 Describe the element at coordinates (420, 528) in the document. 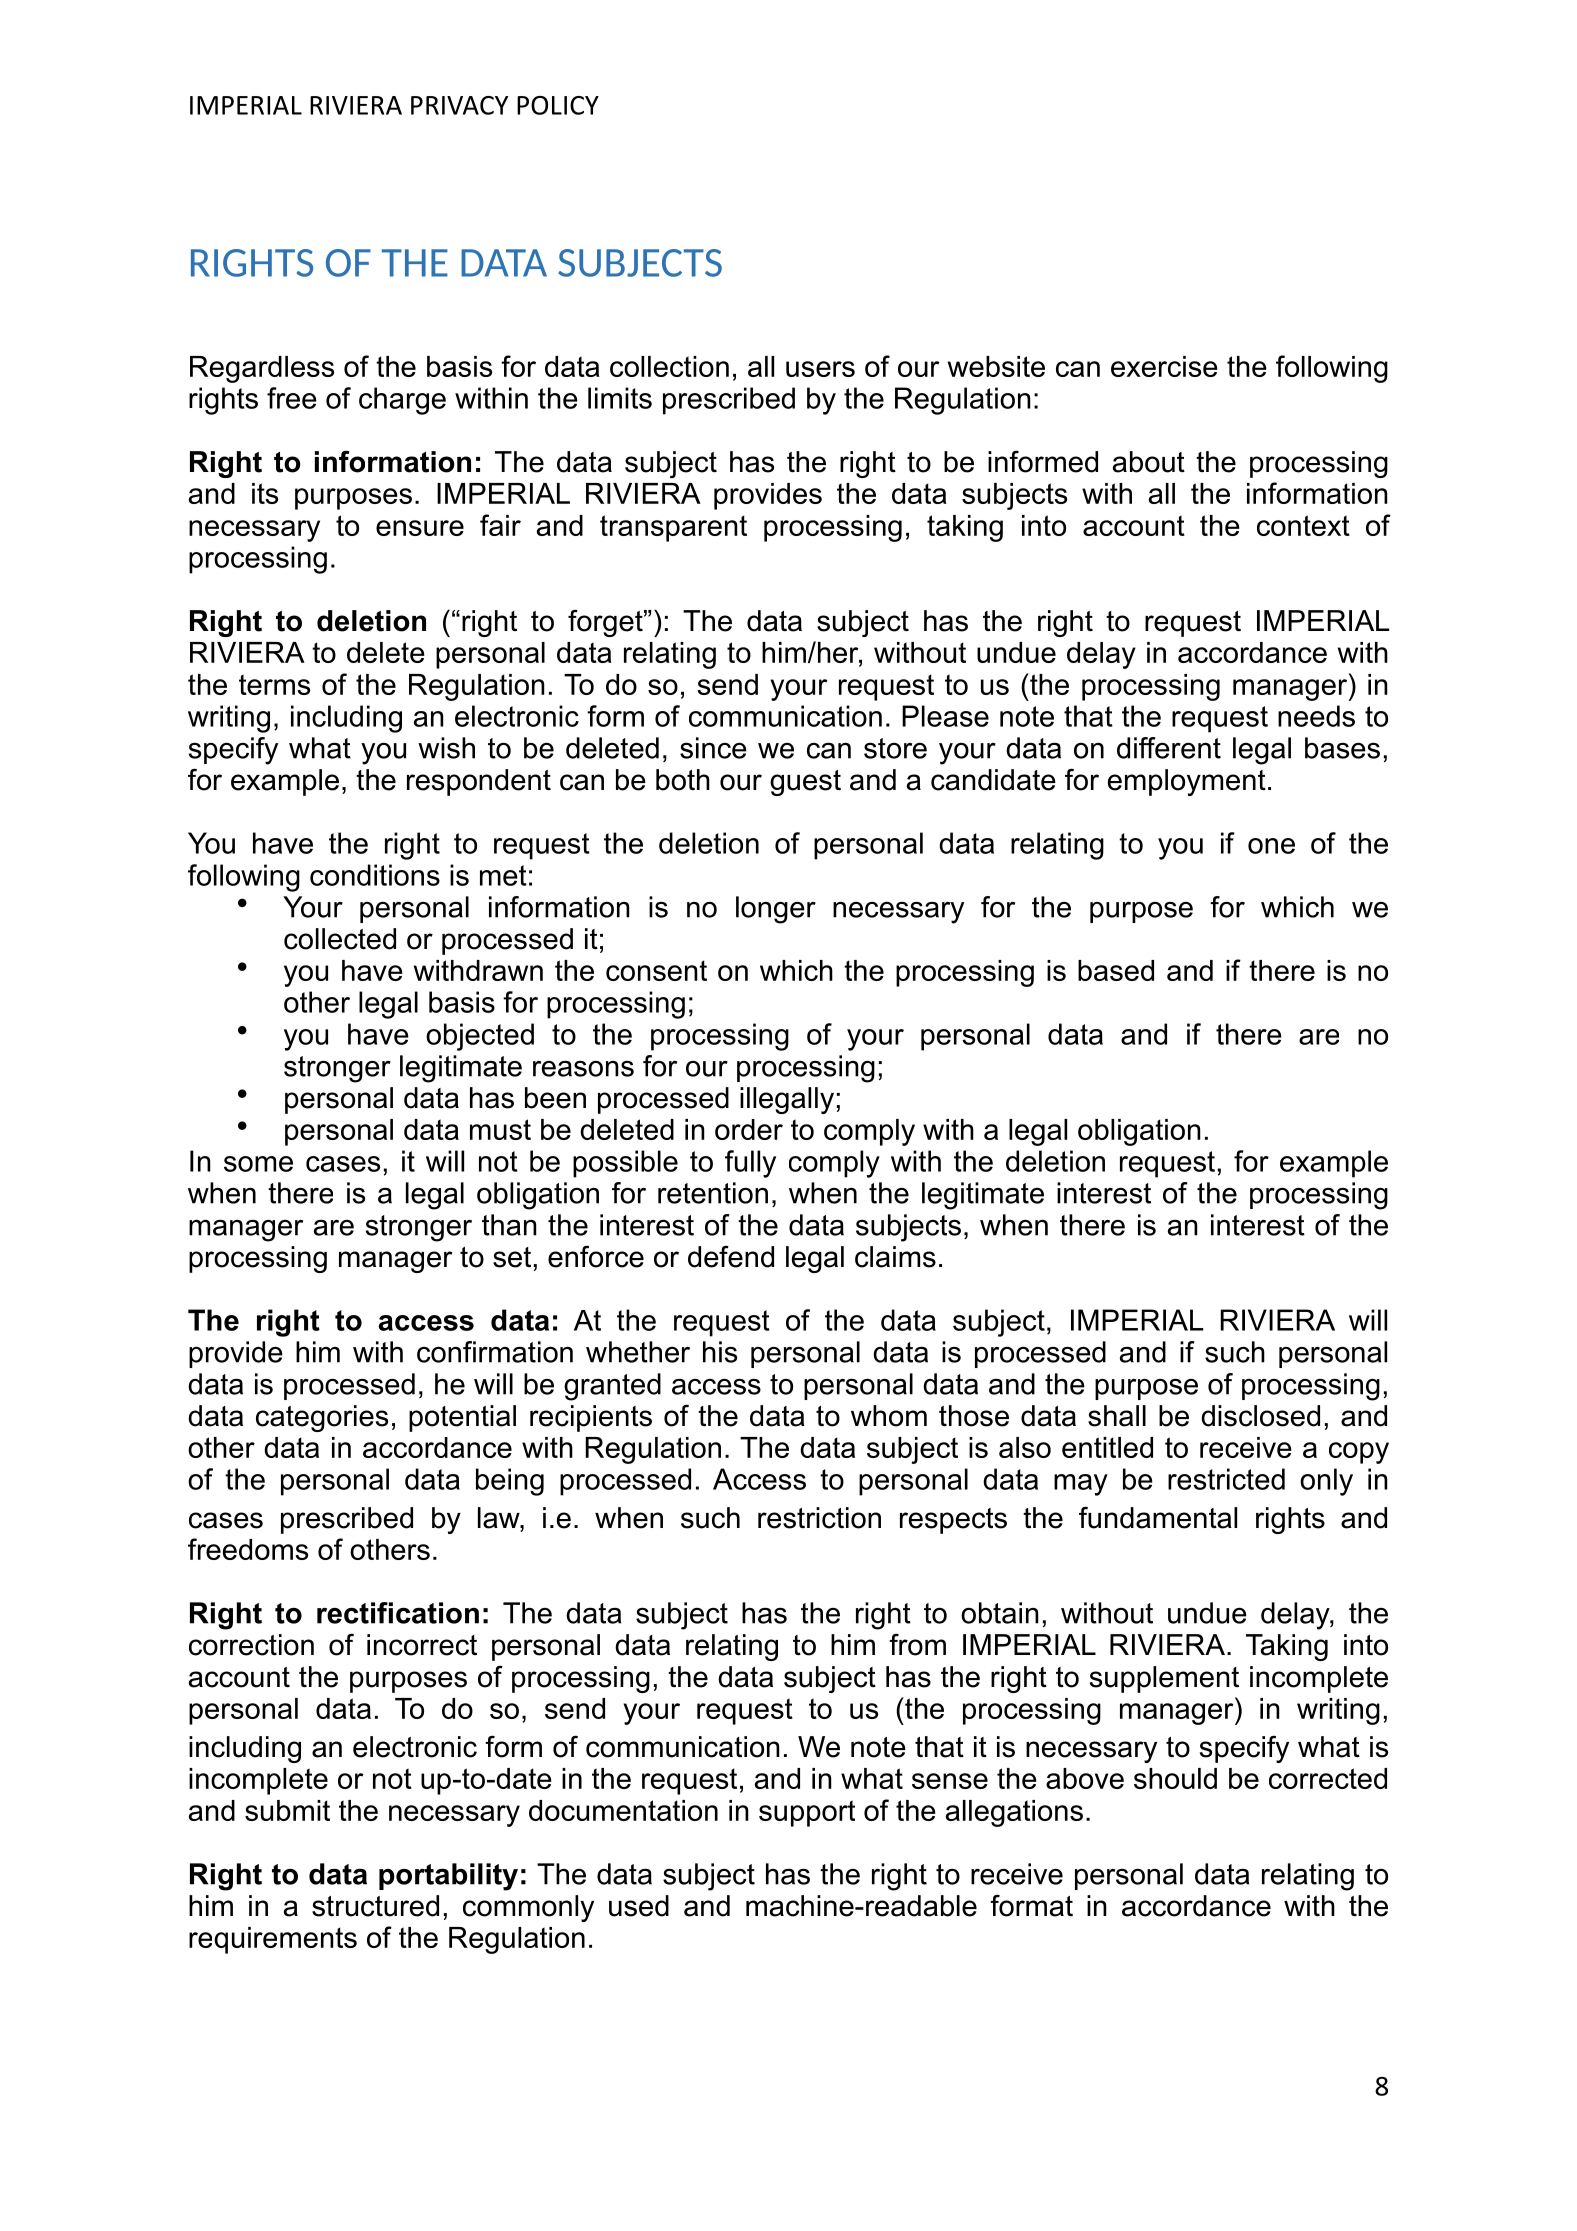

I see `ensure` at that location.
